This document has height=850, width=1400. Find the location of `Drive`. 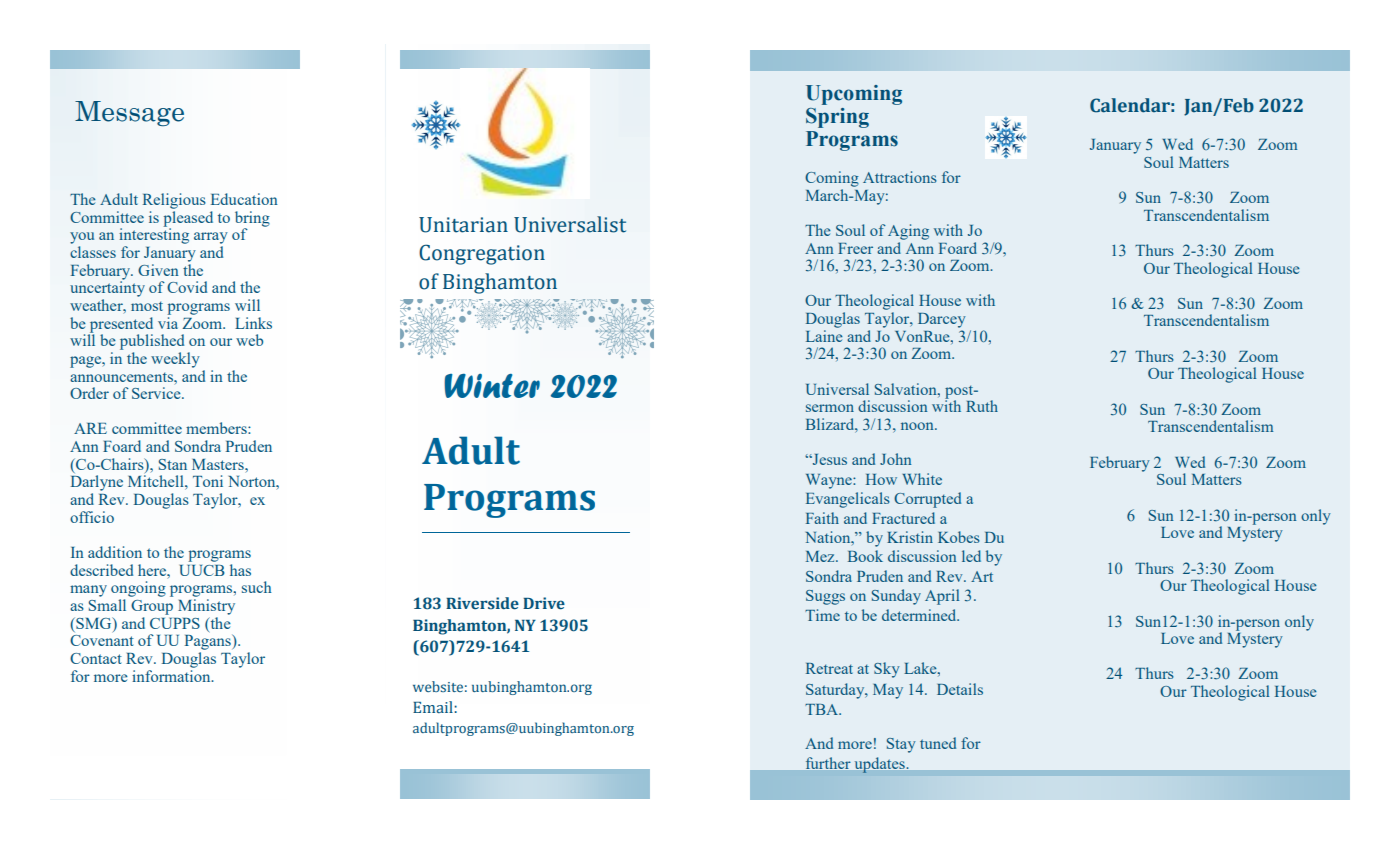

Drive is located at coordinates (544, 603).
